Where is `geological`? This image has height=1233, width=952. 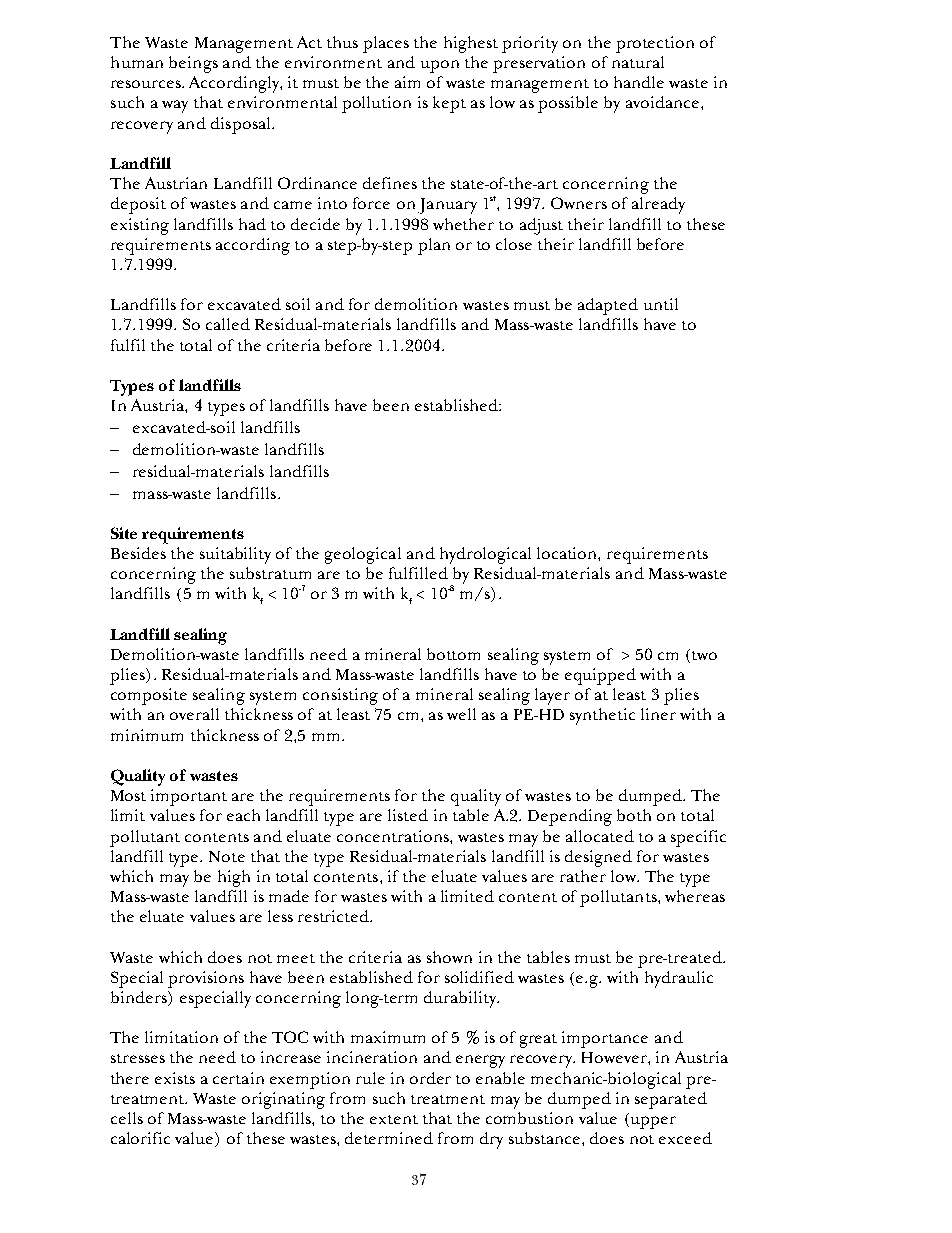
geological is located at coordinates (363, 555).
